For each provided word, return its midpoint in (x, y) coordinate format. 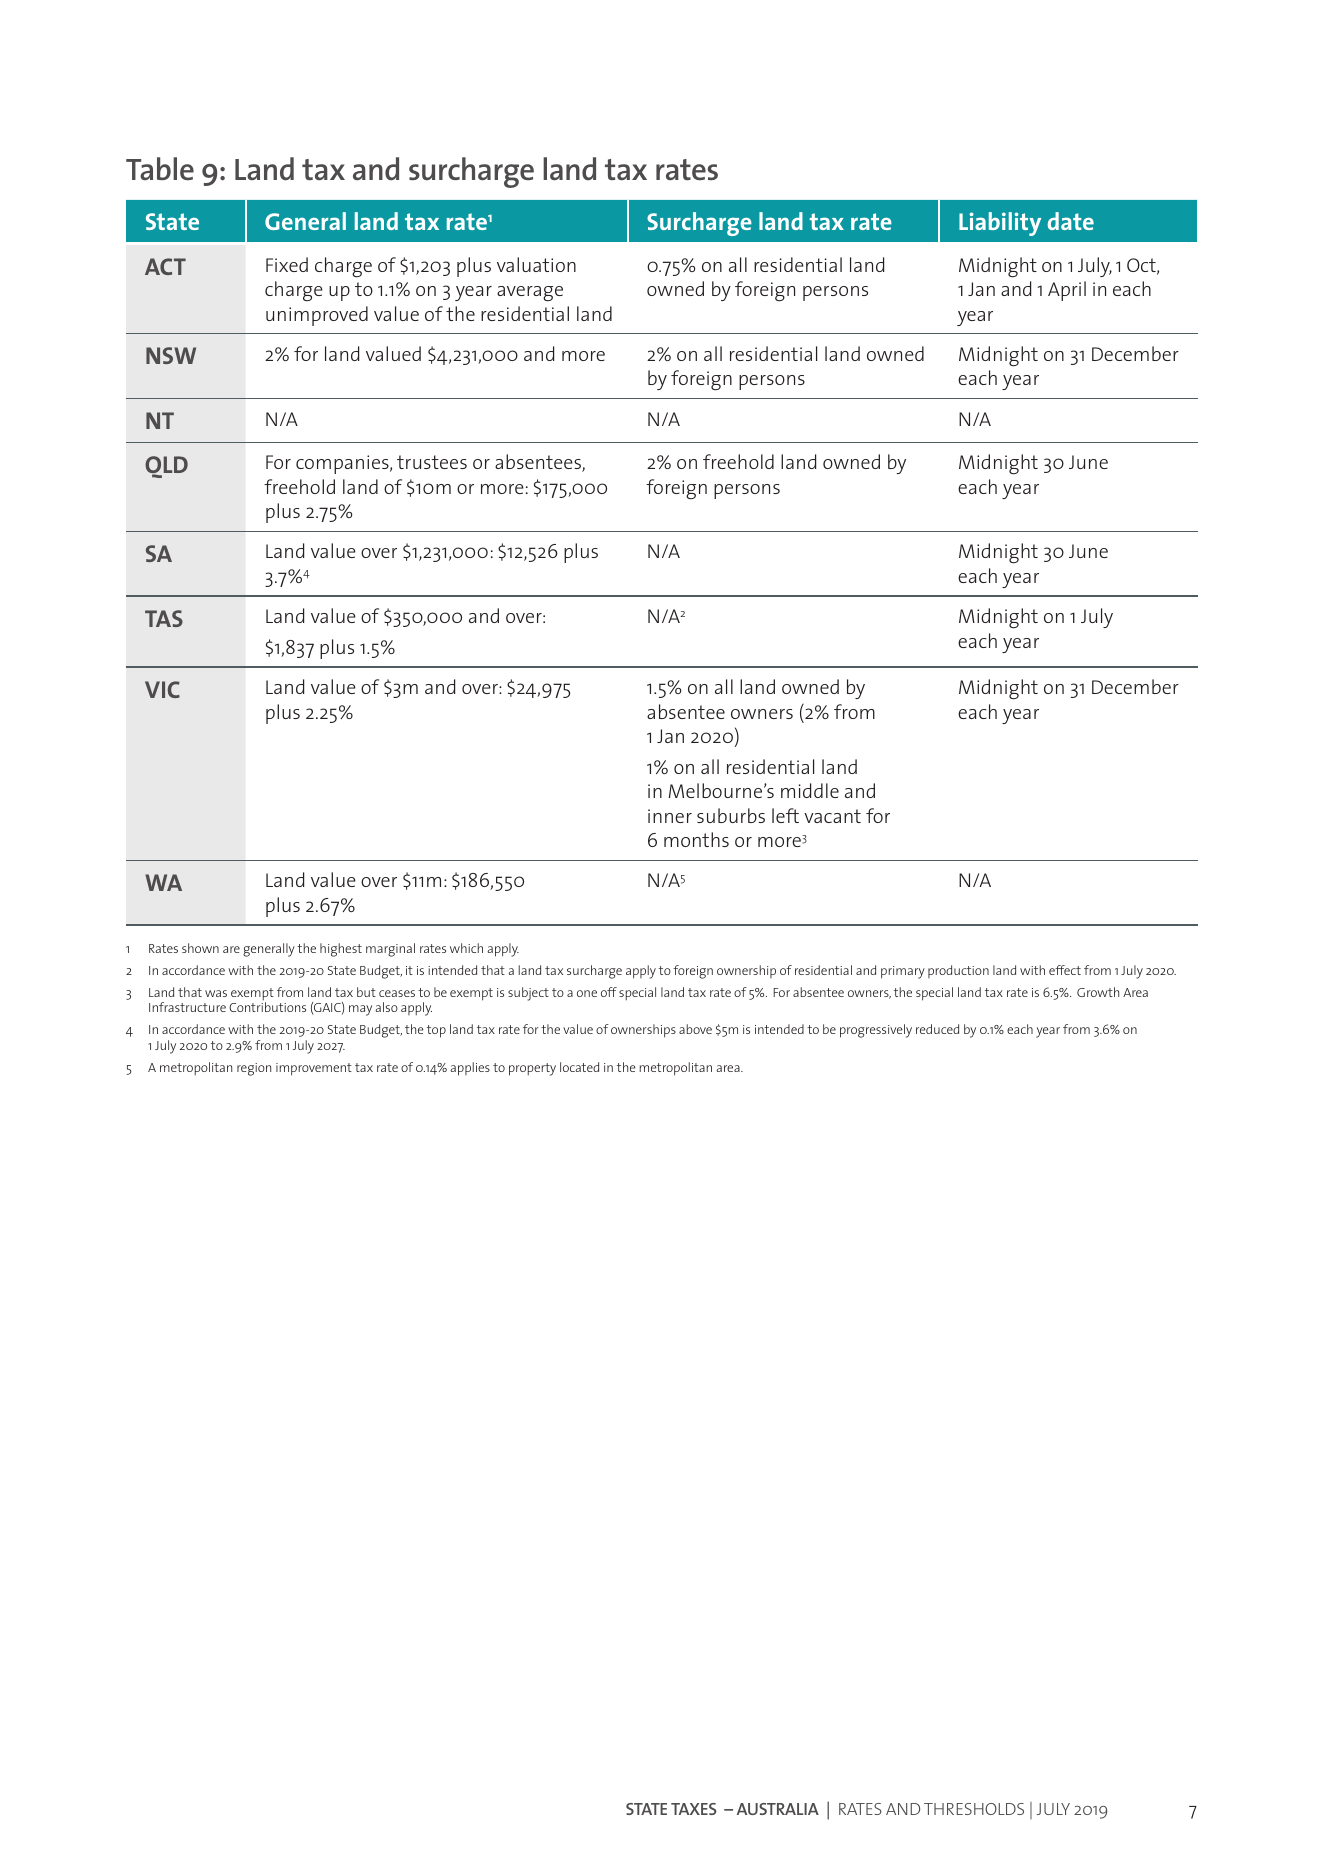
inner (670, 816)
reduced (937, 1029)
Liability (1000, 224)
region (254, 1069)
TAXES (694, 1809)
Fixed (287, 264)
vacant (832, 816)
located (579, 1067)
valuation (536, 264)
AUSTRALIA (778, 1809)
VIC (162, 689)
